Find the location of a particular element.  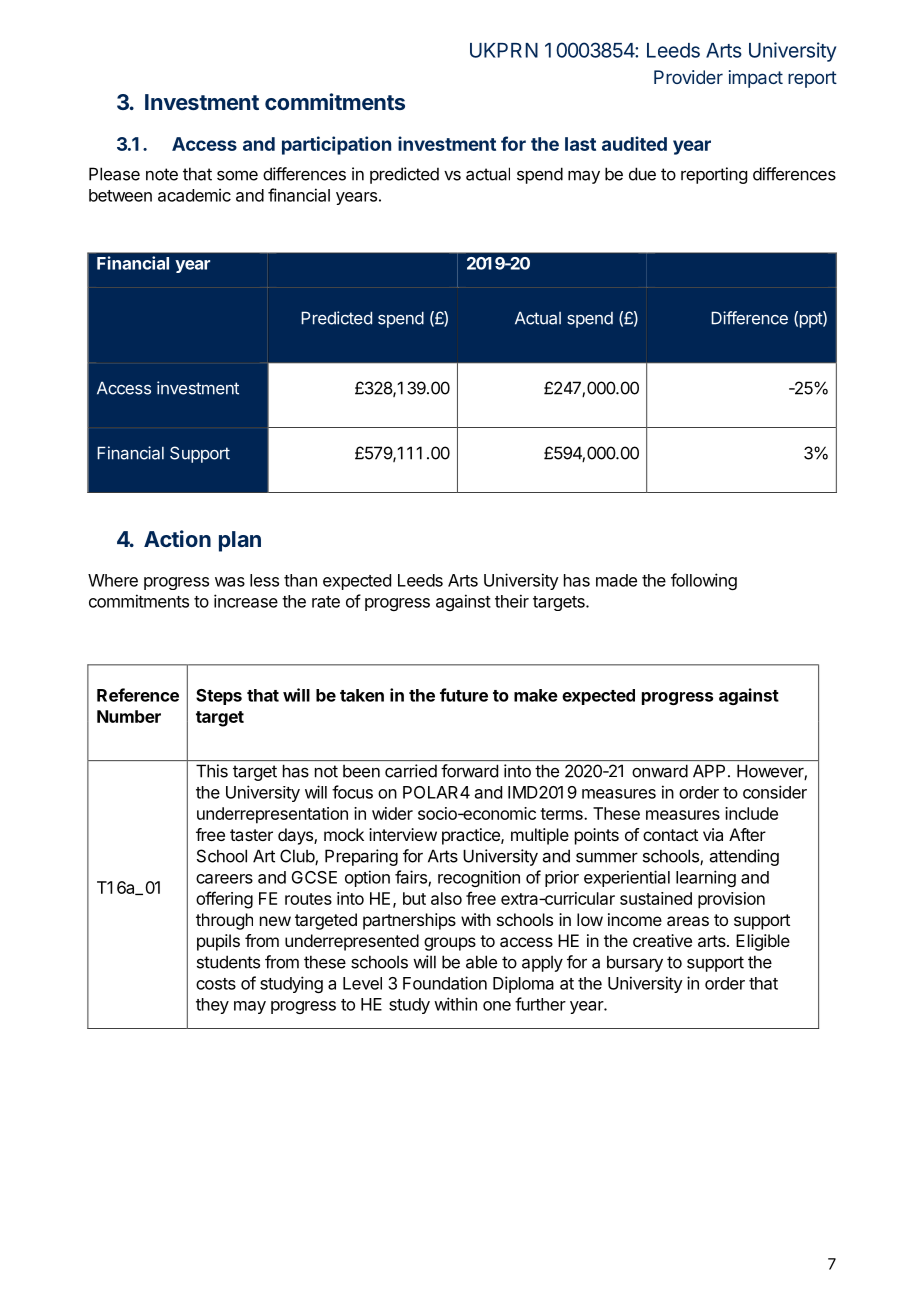

costs is located at coordinates (216, 984).
